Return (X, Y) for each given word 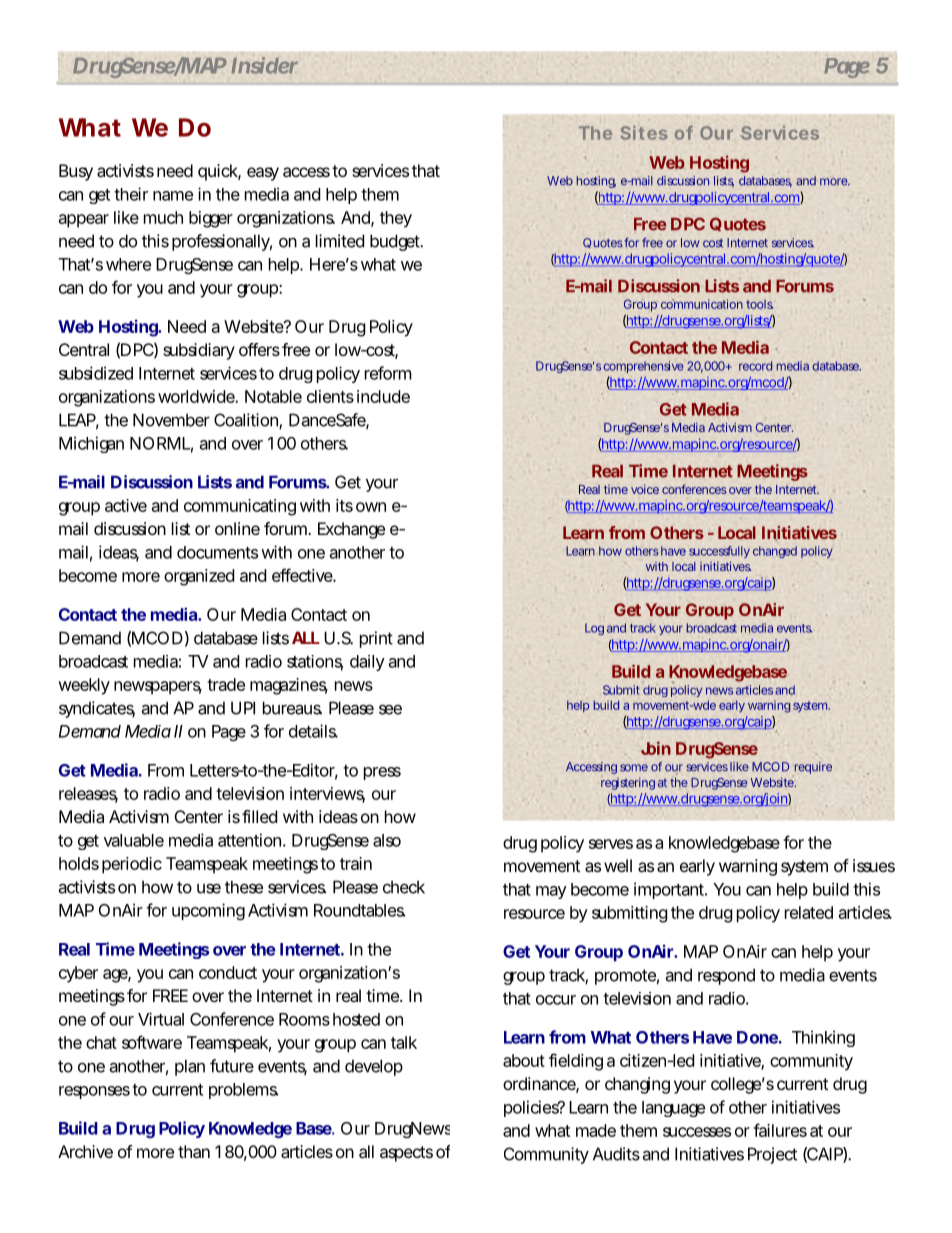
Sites (644, 133)
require (813, 768)
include (383, 396)
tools (759, 304)
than (194, 1151)
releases (88, 794)
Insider (264, 65)
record (755, 366)
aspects (406, 1154)
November (171, 420)
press (382, 773)
